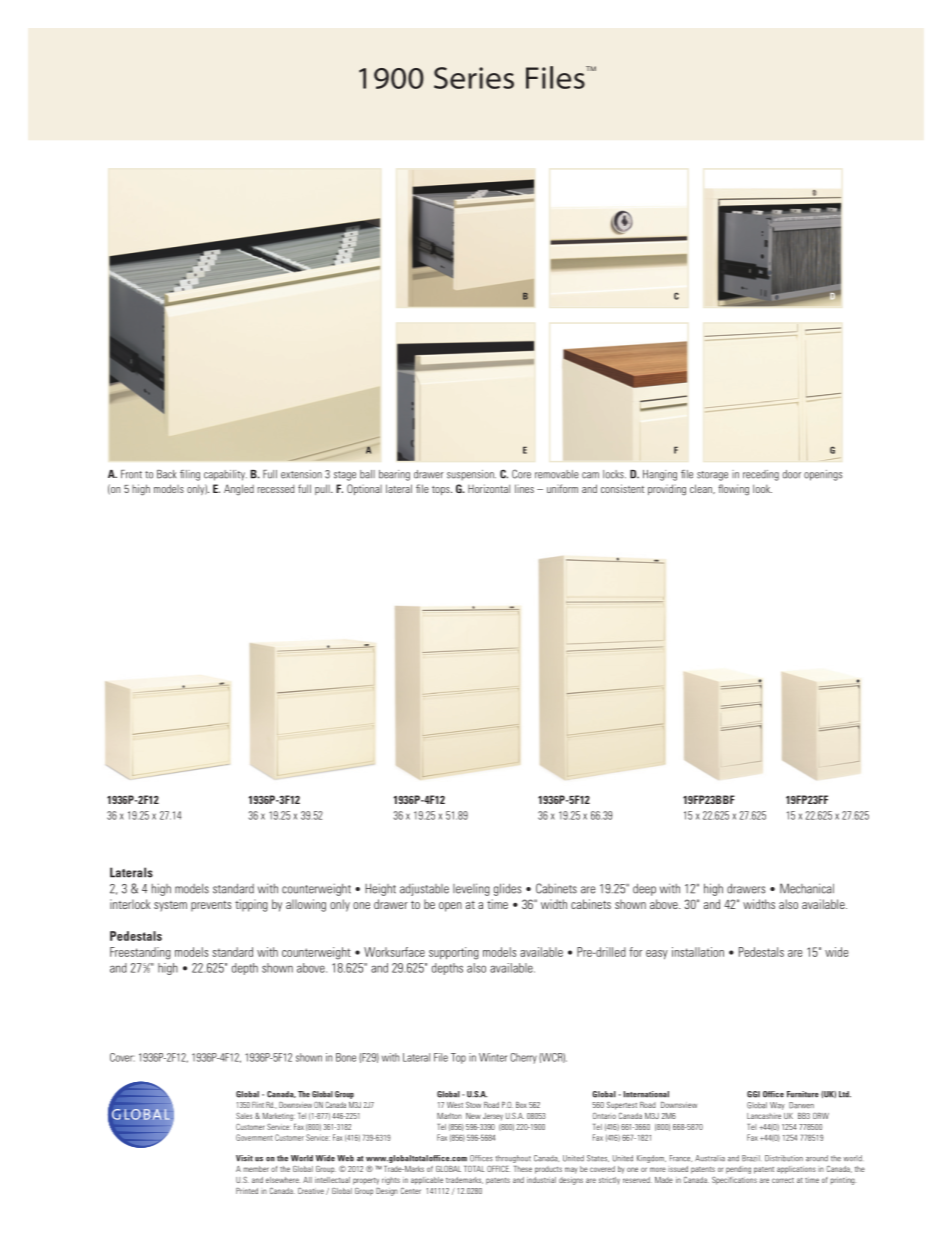  I want to click on Visit, so click(244, 1158).
